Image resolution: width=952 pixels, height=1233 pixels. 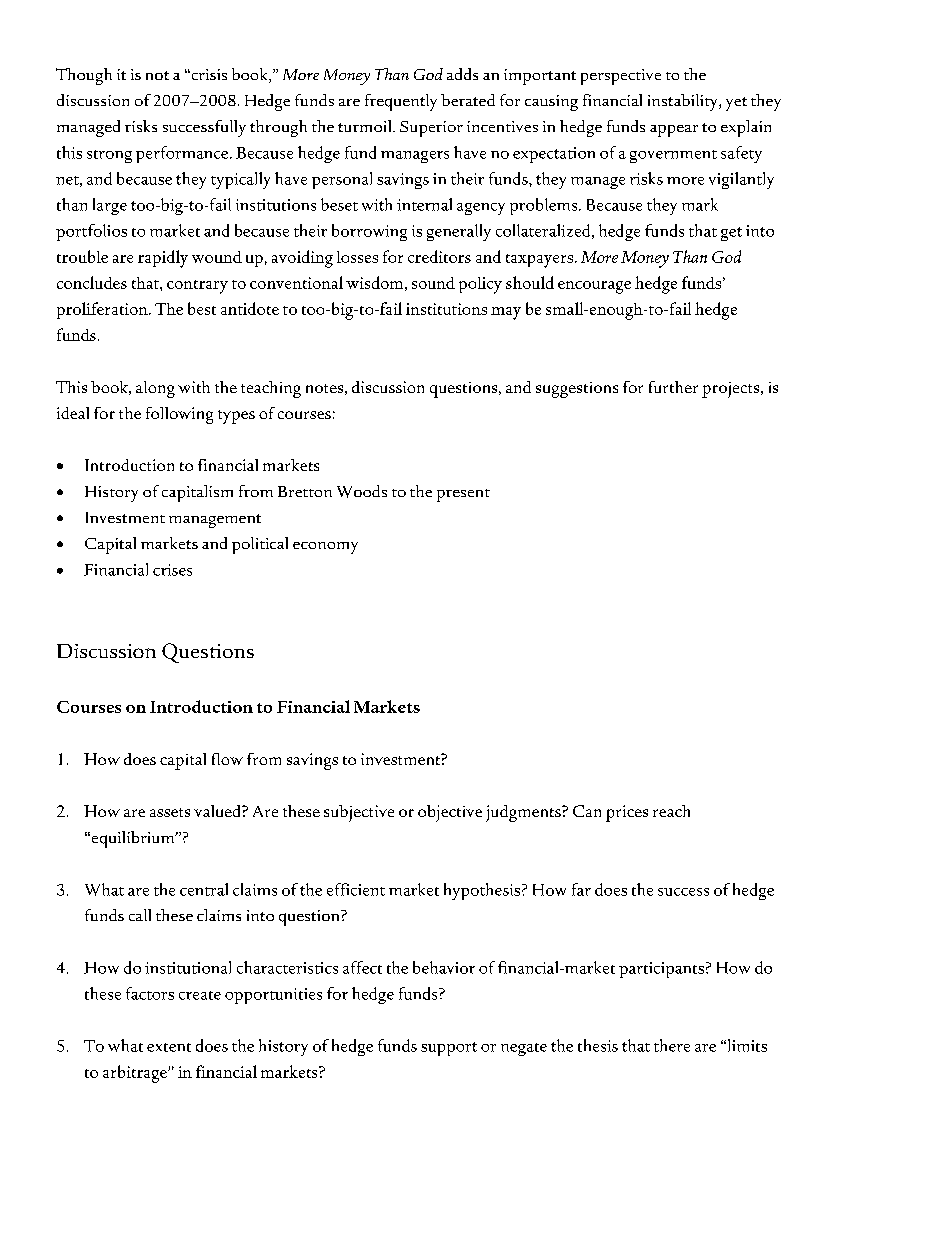 I want to click on Woods, so click(x=362, y=491).
